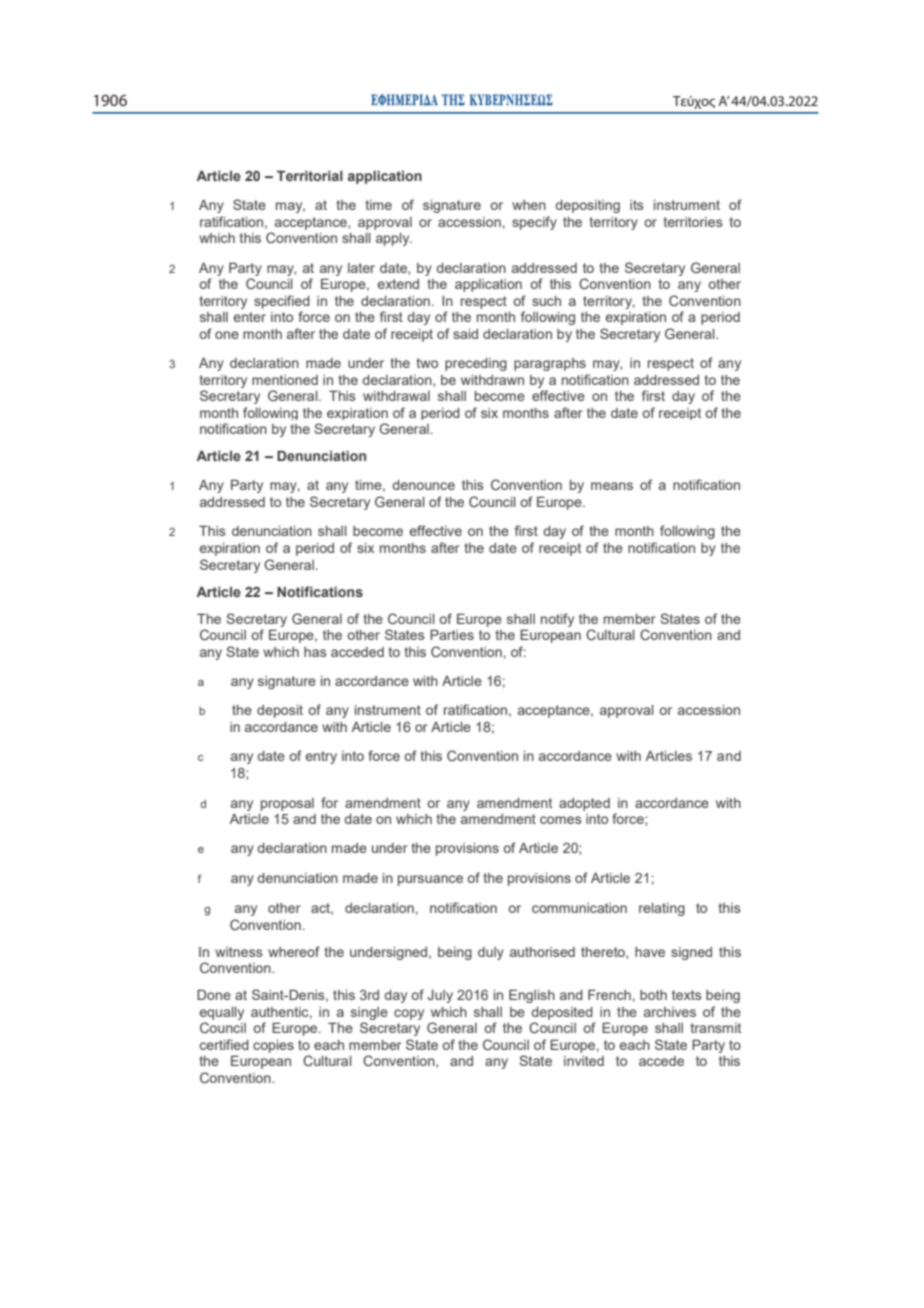 Image resolution: width=924 pixels, height=1308 pixels. Describe the element at coordinates (452, 634) in the document. I see `Parties` at that location.
